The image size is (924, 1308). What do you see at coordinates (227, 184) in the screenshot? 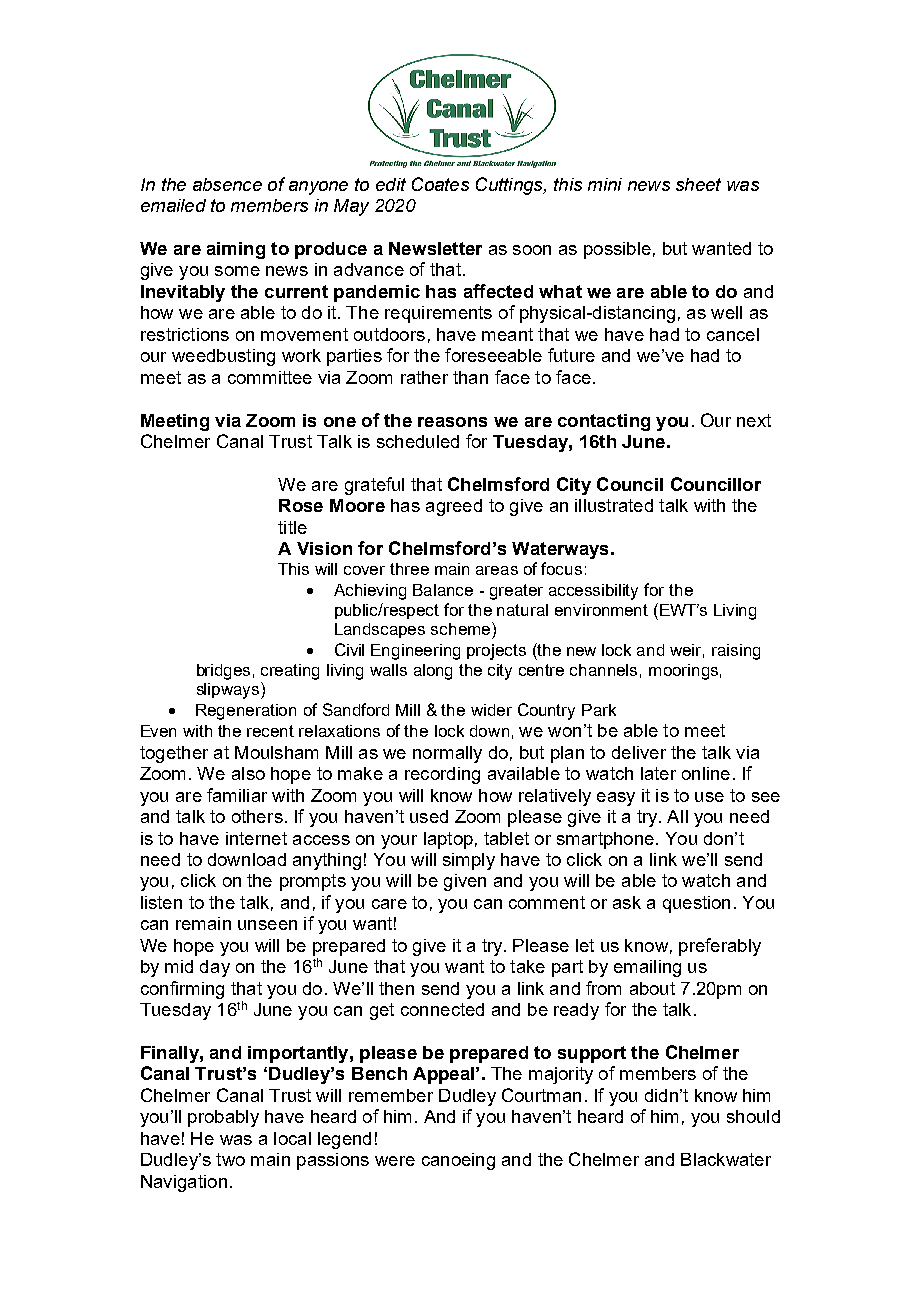
I see `absence` at bounding box center [227, 184].
